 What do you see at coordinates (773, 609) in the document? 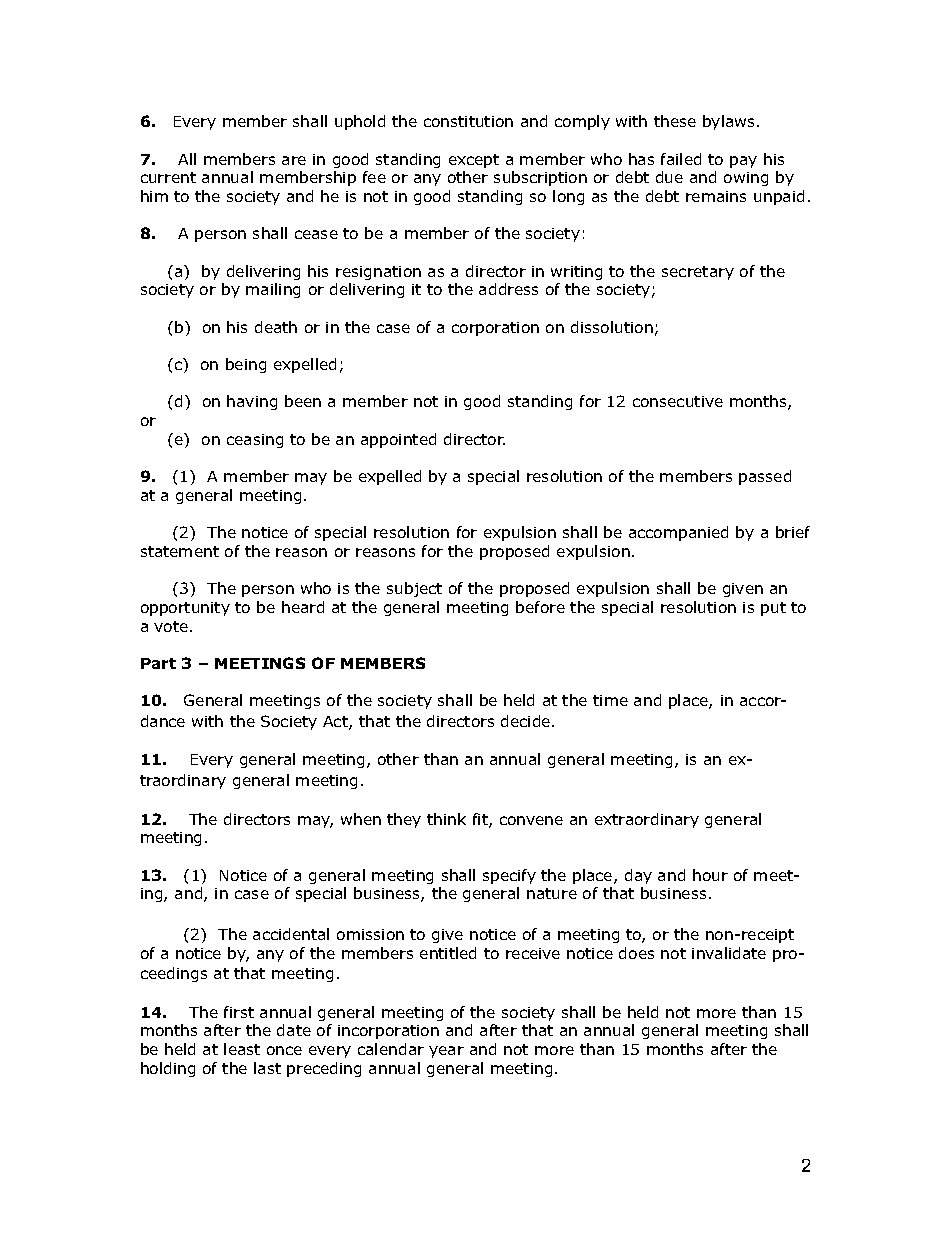
I see `put` at bounding box center [773, 609].
